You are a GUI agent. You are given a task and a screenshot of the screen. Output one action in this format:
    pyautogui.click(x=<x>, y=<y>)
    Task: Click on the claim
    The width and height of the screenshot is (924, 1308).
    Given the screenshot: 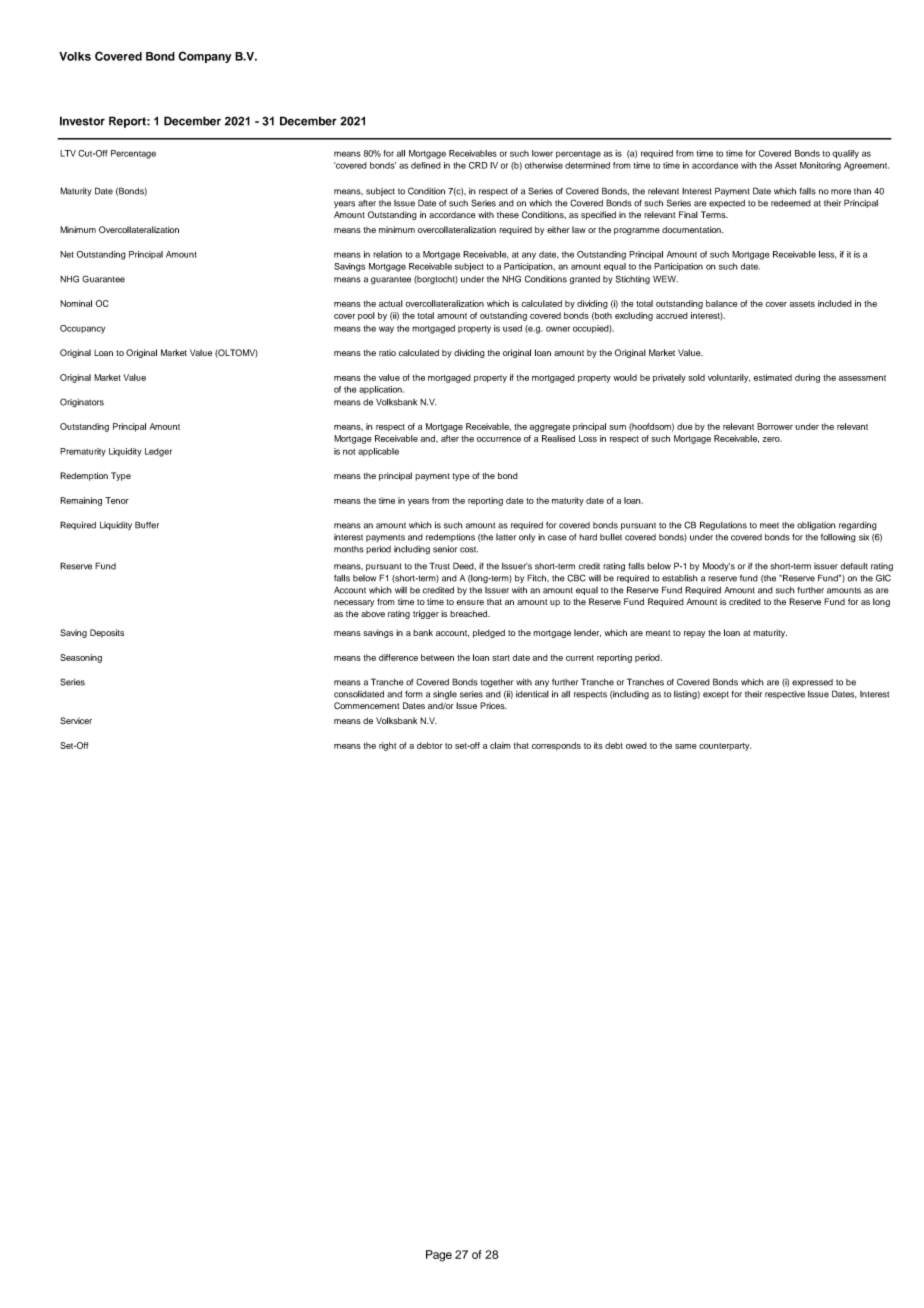 What is the action you would take?
    pyautogui.click(x=500, y=745)
